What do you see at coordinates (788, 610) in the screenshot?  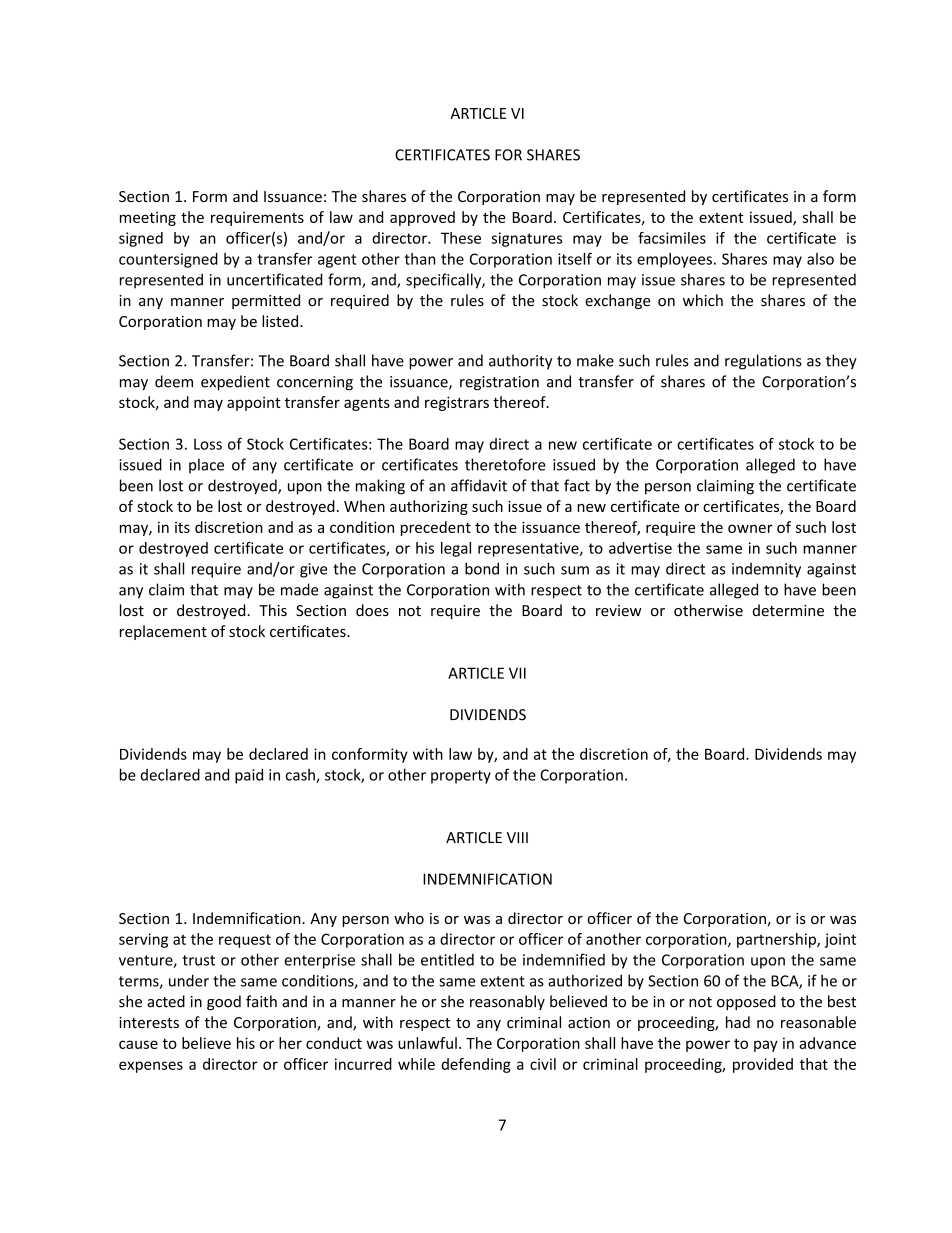 I see `determine` at bounding box center [788, 610].
